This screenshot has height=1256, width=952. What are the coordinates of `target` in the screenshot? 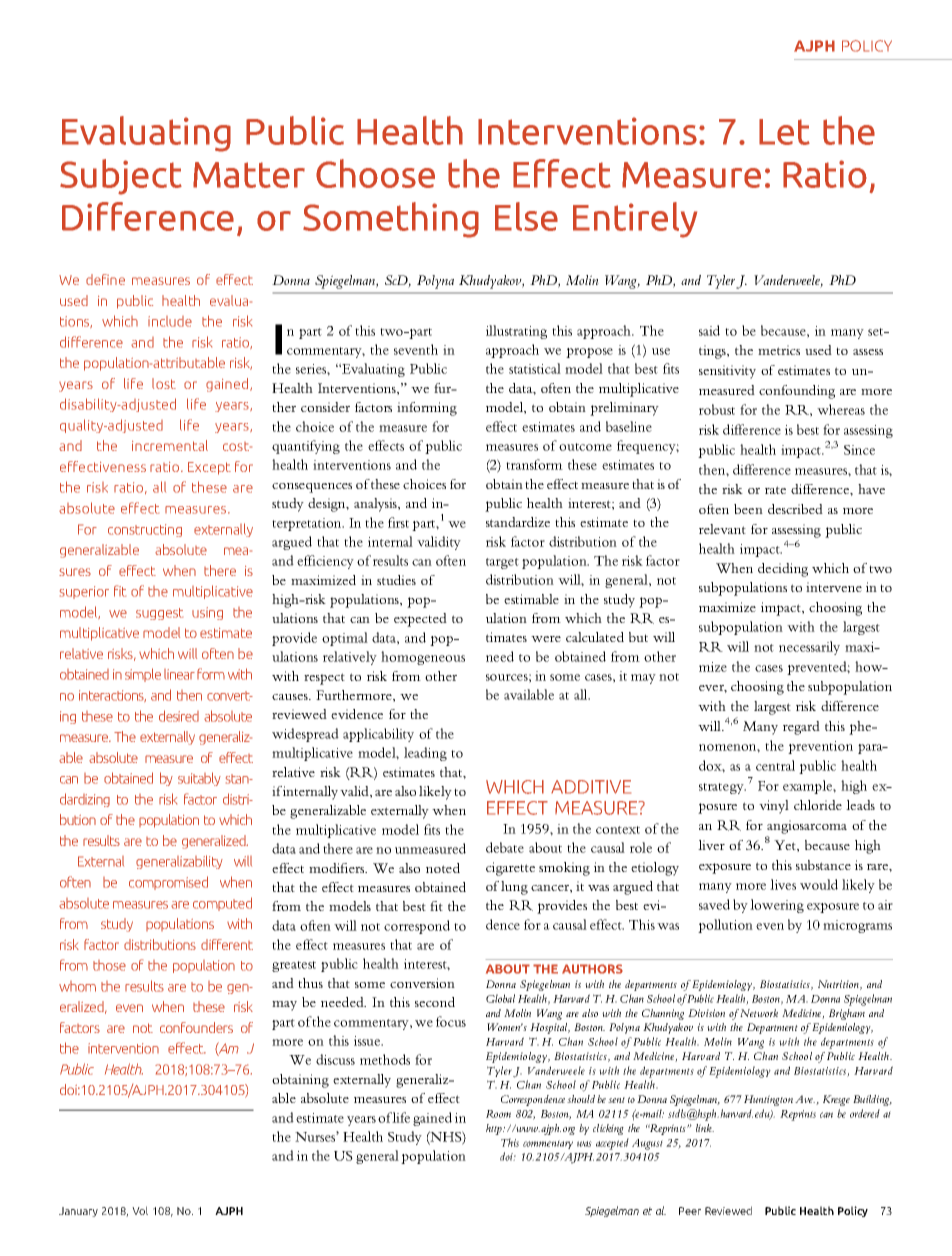 It's located at (502, 563).
